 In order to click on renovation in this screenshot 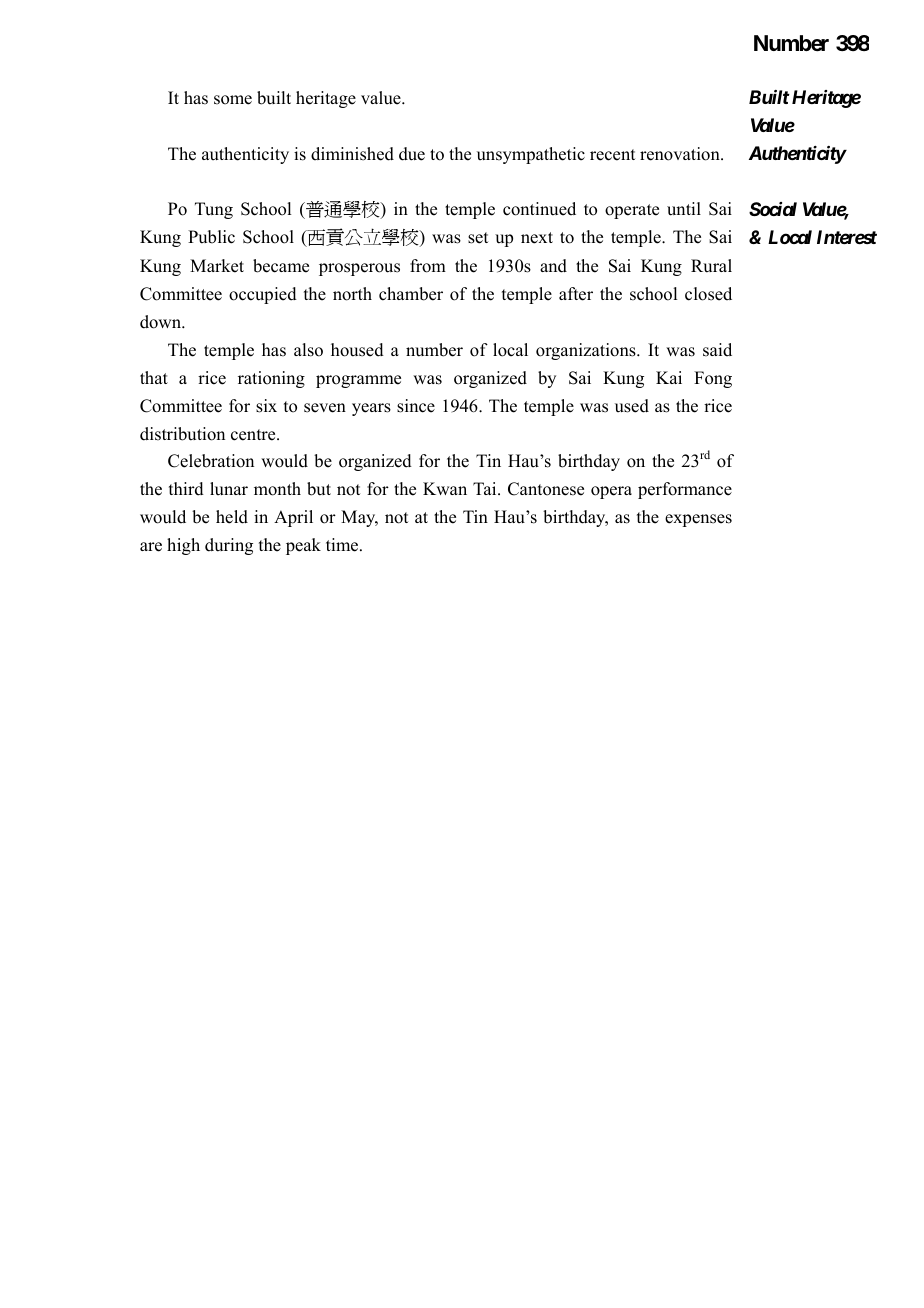, I will do `click(681, 154)`.
